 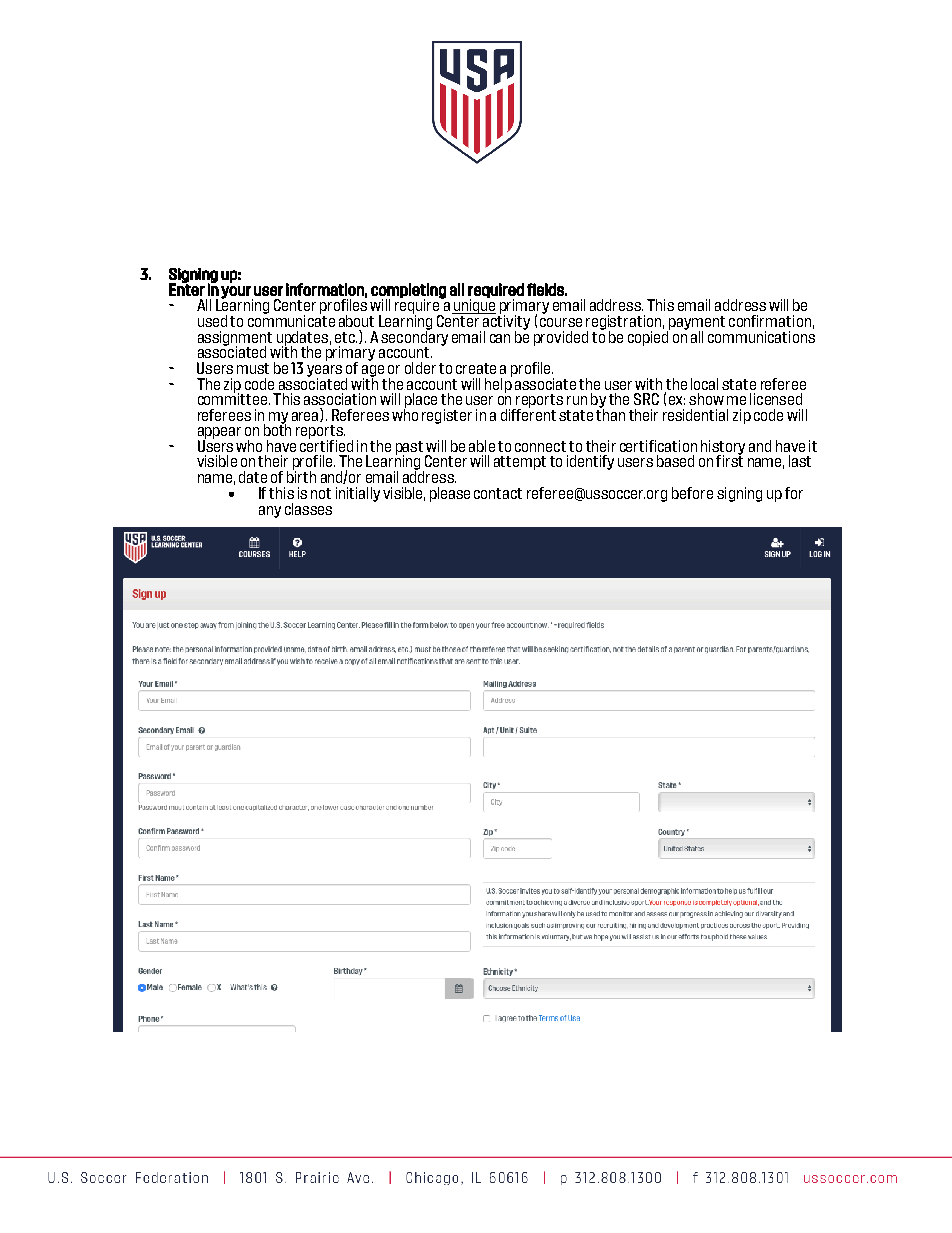 I want to click on history, so click(x=723, y=448).
